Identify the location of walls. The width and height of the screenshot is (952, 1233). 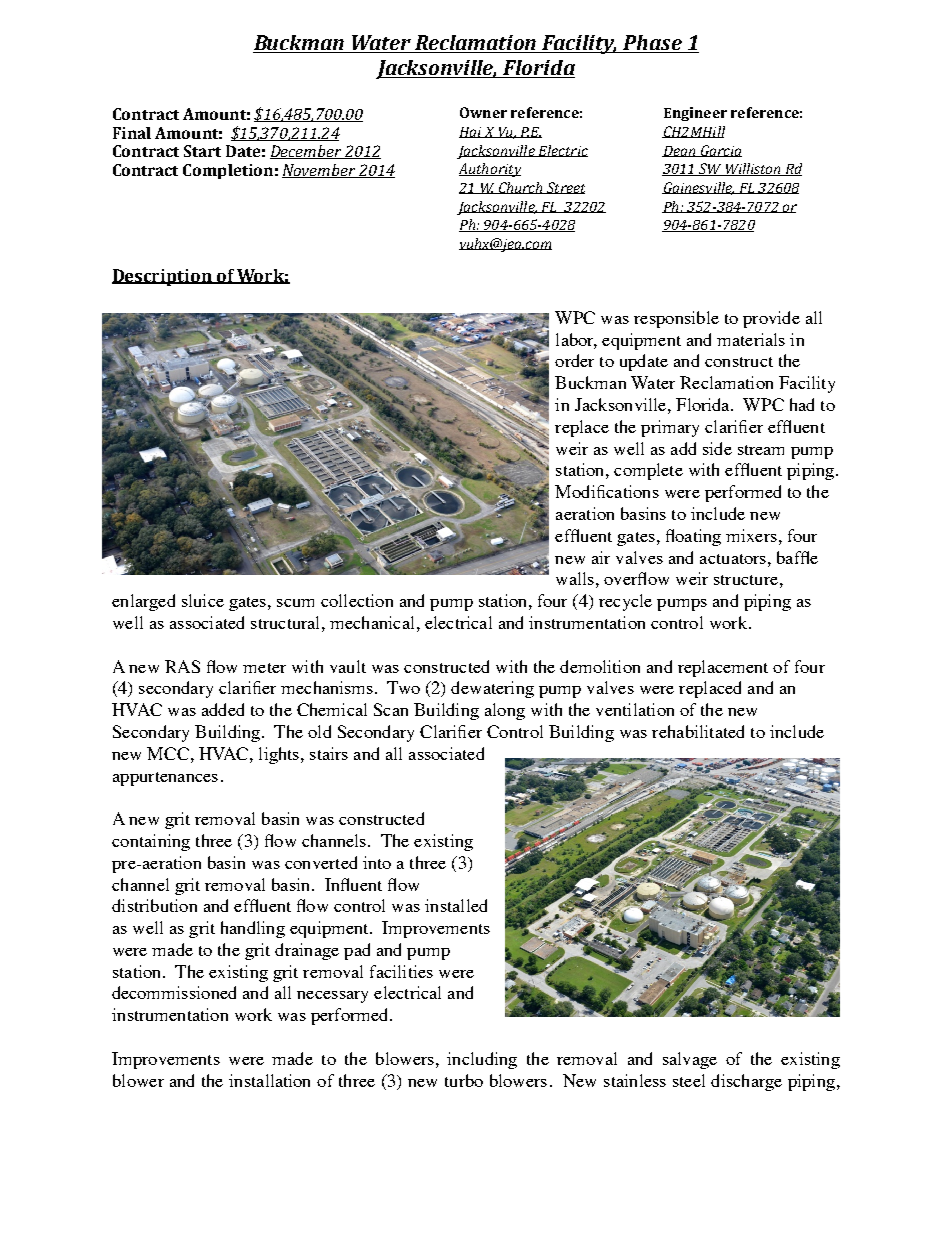
(575, 578).
